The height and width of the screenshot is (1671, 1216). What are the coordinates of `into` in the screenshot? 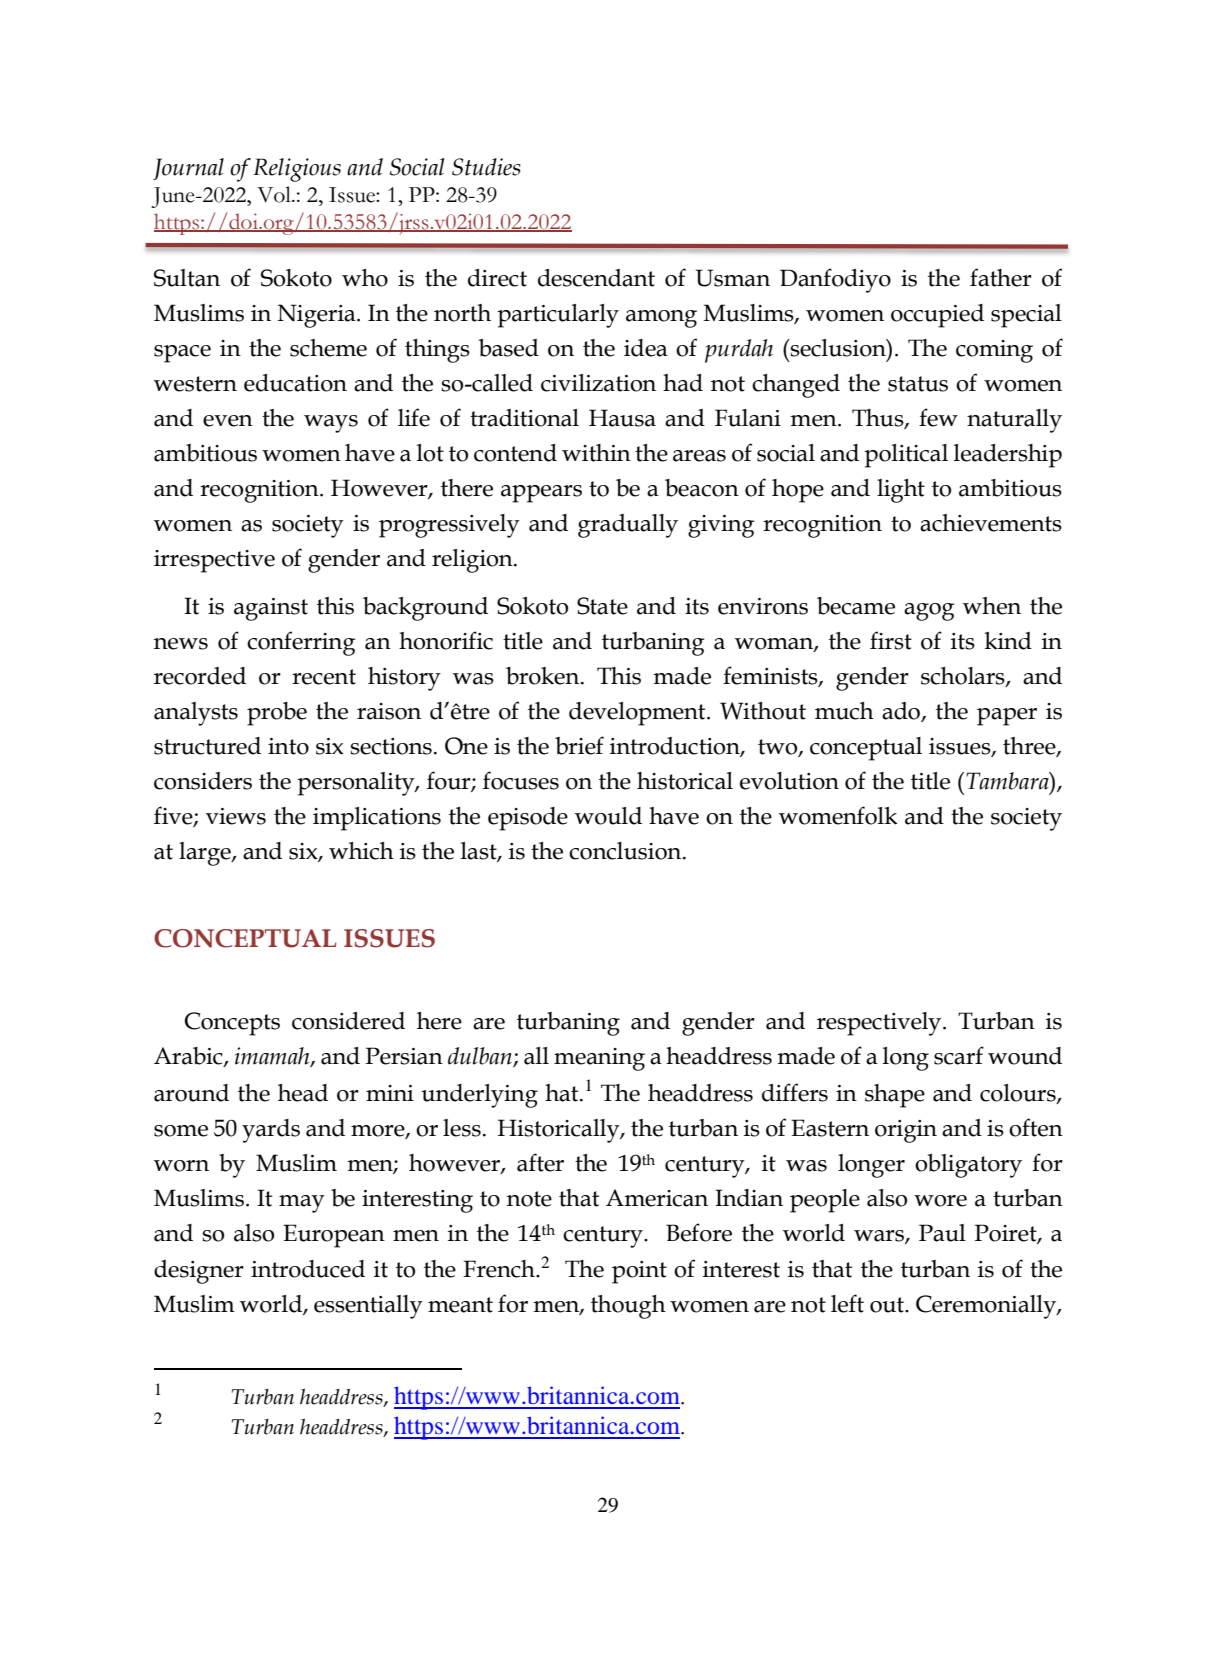 It's located at (288, 746).
